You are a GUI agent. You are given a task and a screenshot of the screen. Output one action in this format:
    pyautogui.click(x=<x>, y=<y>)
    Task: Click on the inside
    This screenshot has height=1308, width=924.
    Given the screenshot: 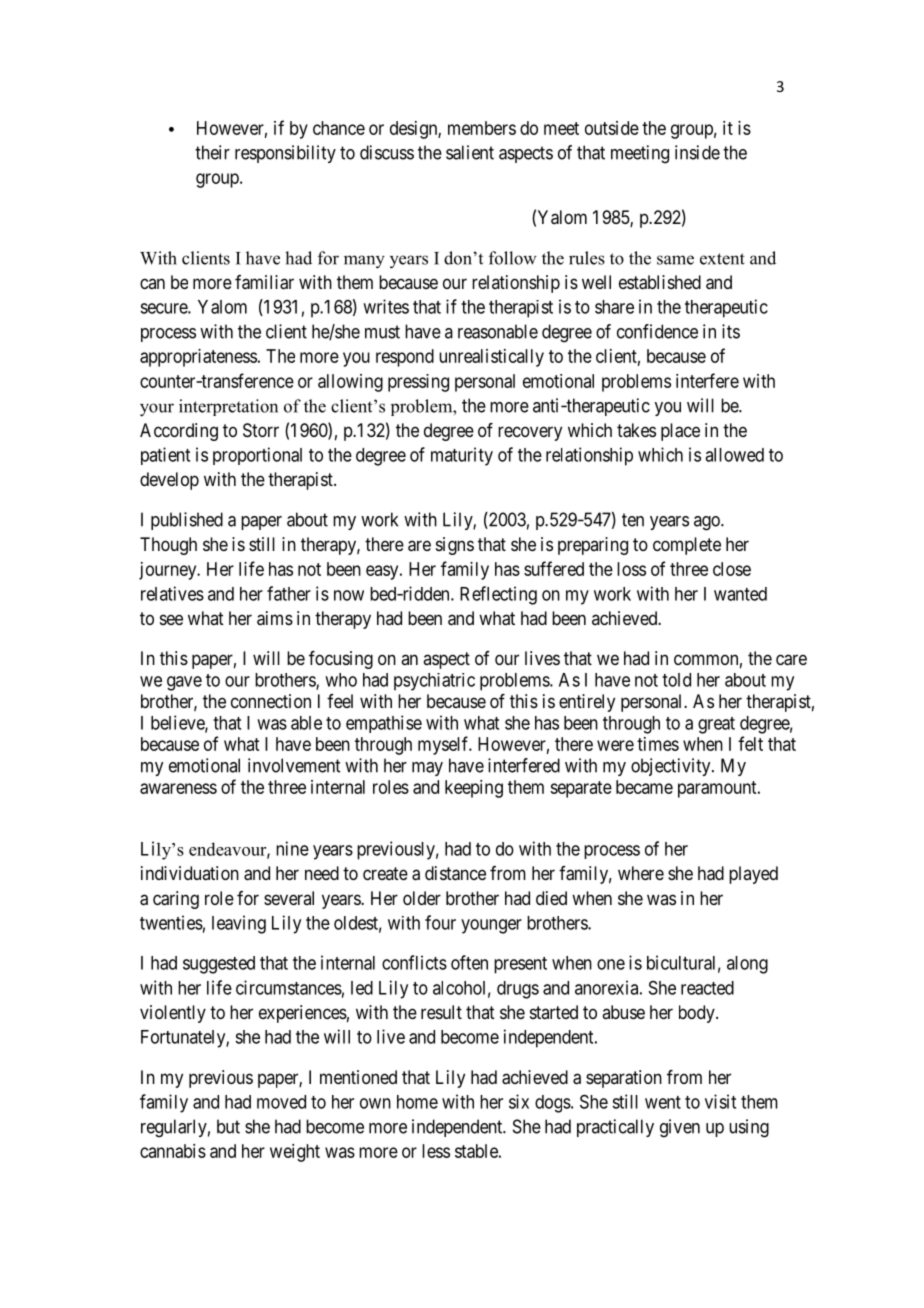 What is the action you would take?
    pyautogui.click(x=697, y=152)
